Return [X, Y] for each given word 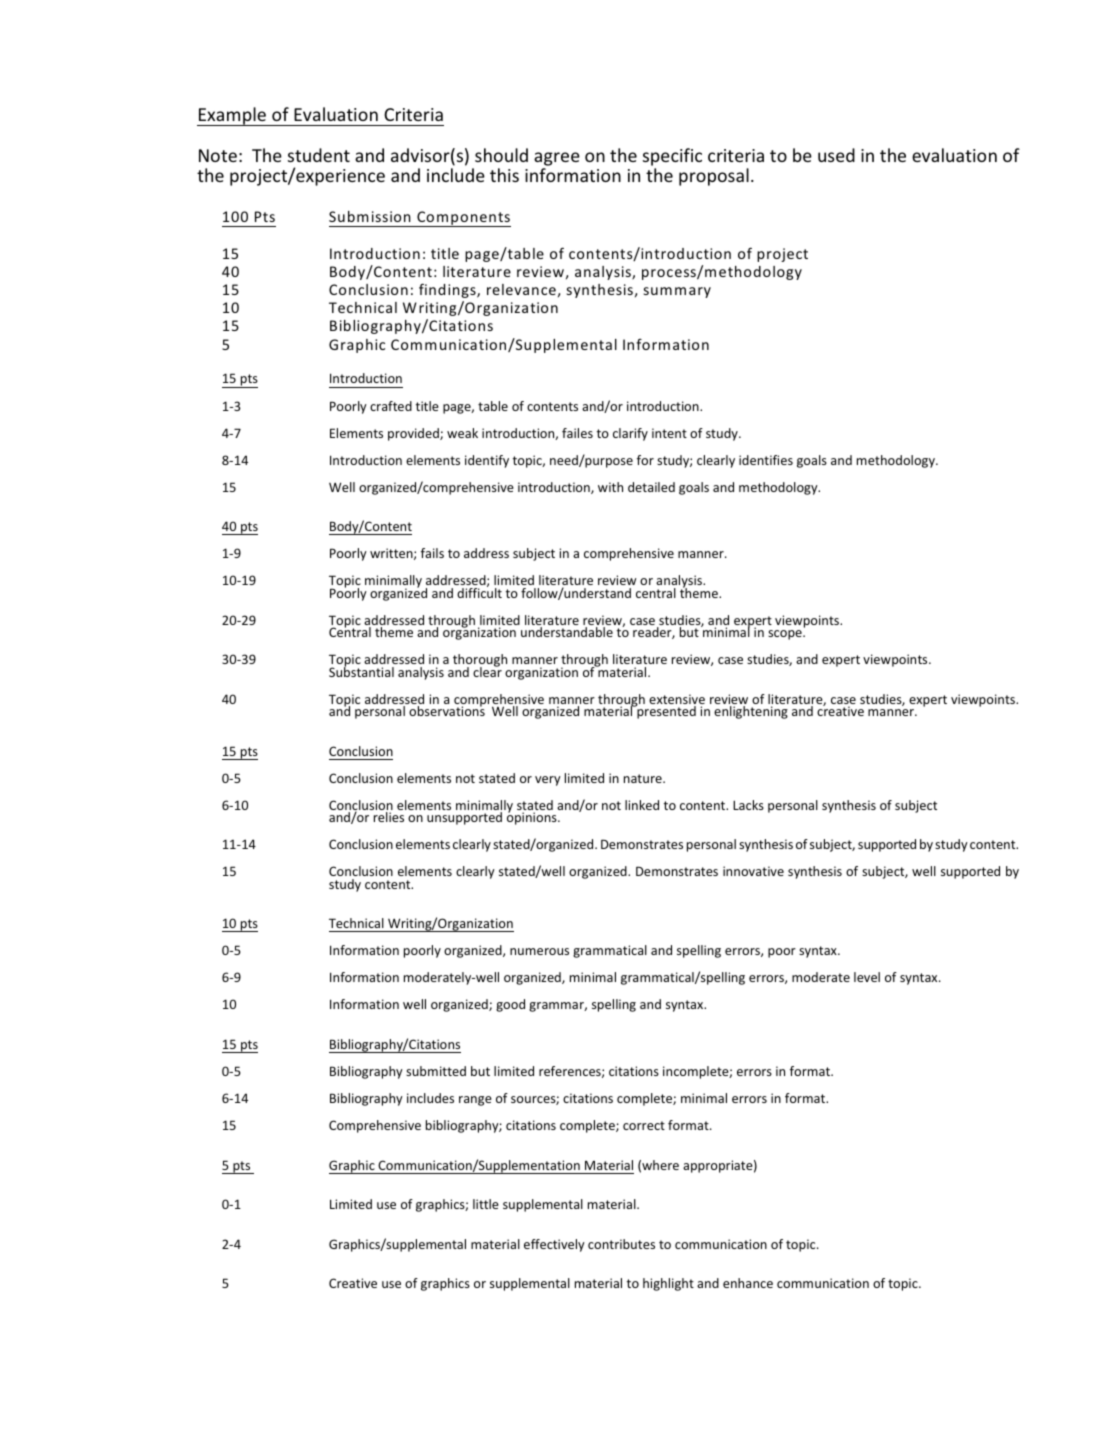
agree [557, 159]
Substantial [361, 671]
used [836, 155]
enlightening [751, 712]
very [548, 781]
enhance [748, 1283]
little [486, 1204]
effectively [554, 1245]
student [319, 155]
